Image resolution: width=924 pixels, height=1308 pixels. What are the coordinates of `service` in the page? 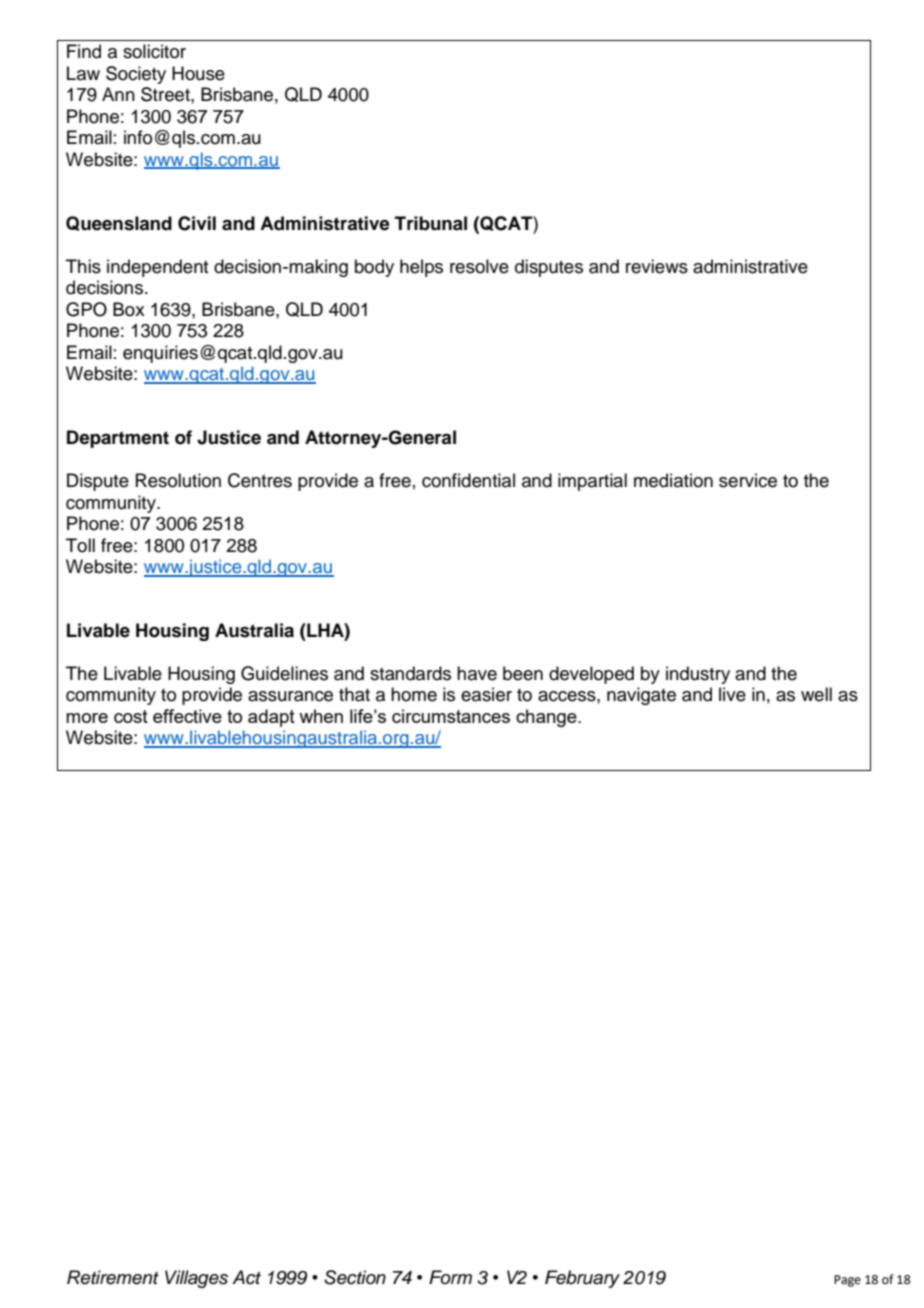 It's located at (748, 480).
